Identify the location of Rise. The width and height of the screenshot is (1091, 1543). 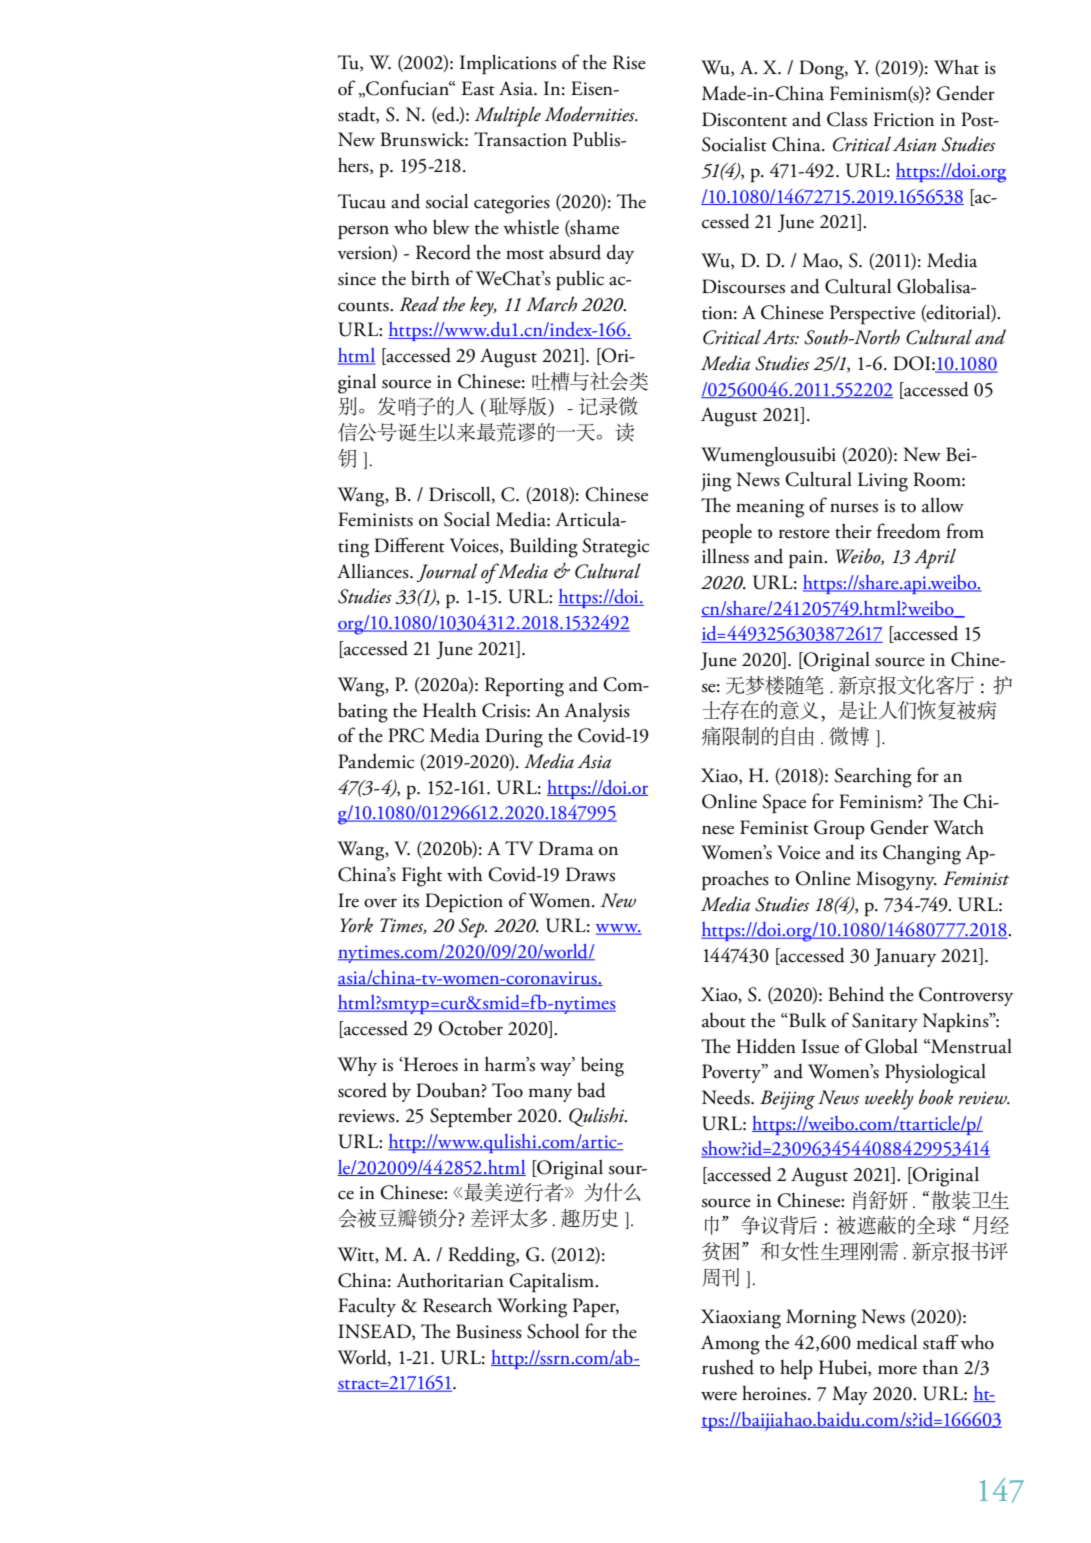
(629, 62).
